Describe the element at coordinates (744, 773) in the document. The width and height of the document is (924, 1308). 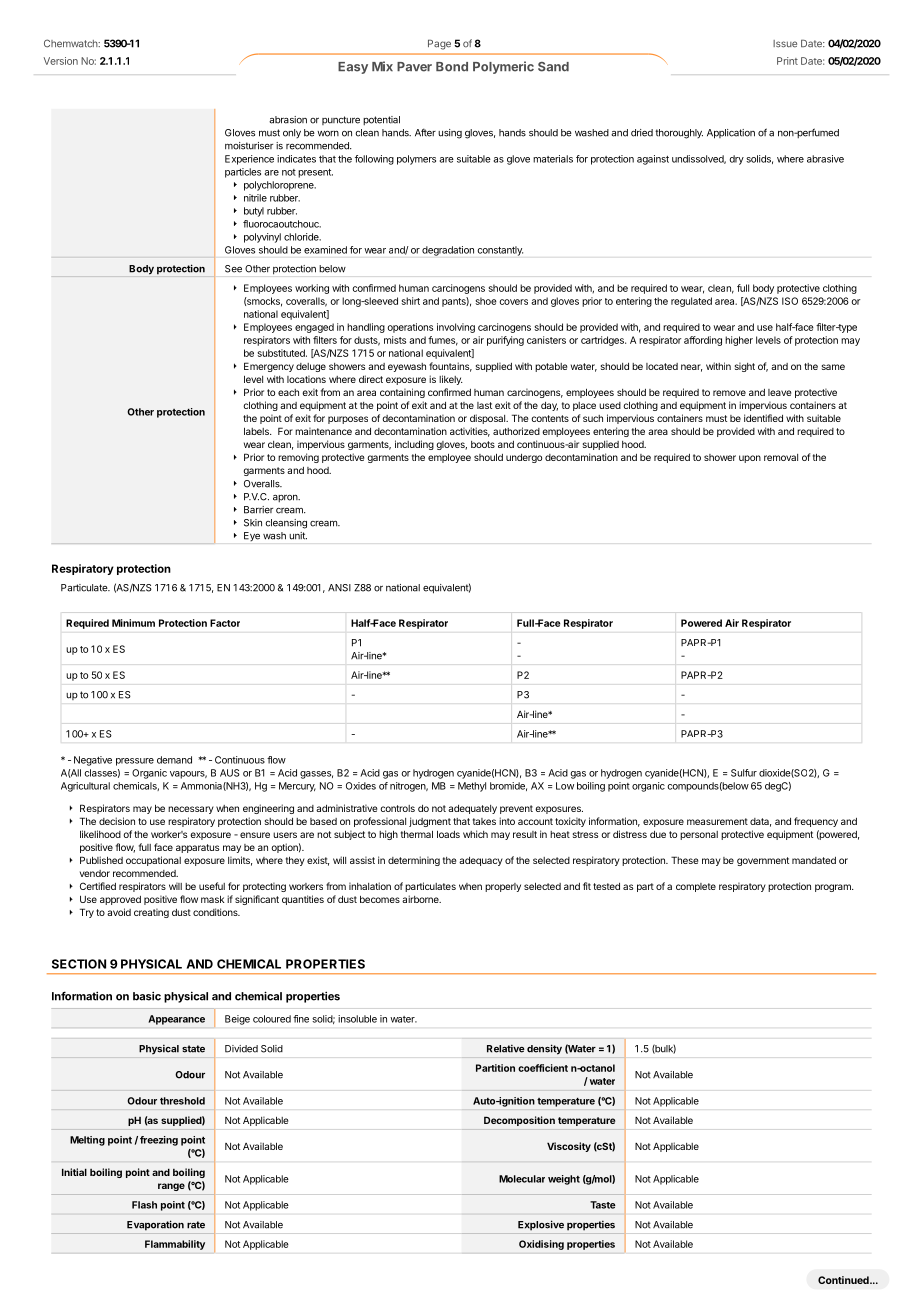
I see `Sulfur` at that location.
